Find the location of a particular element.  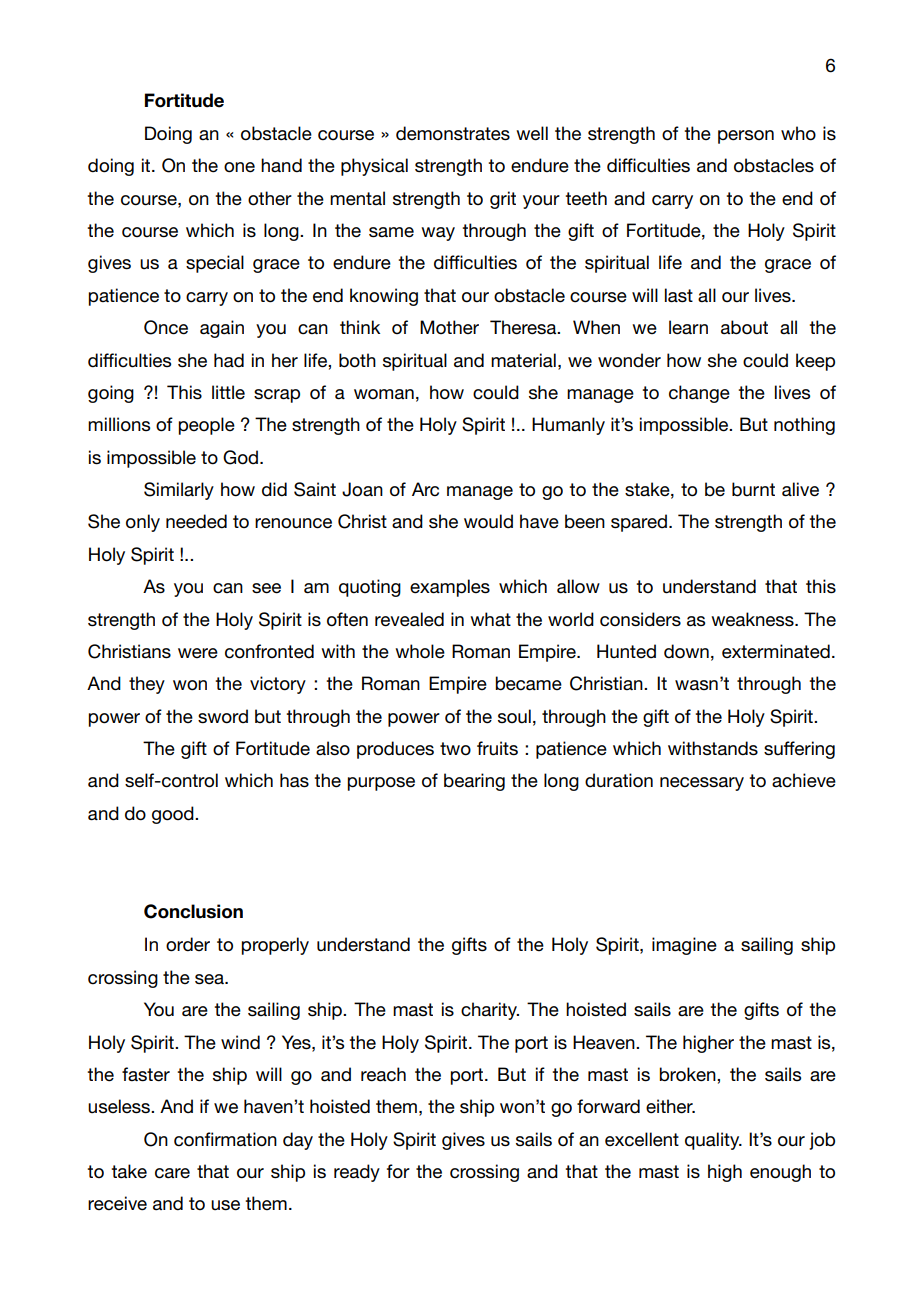

one is located at coordinates (239, 167).
